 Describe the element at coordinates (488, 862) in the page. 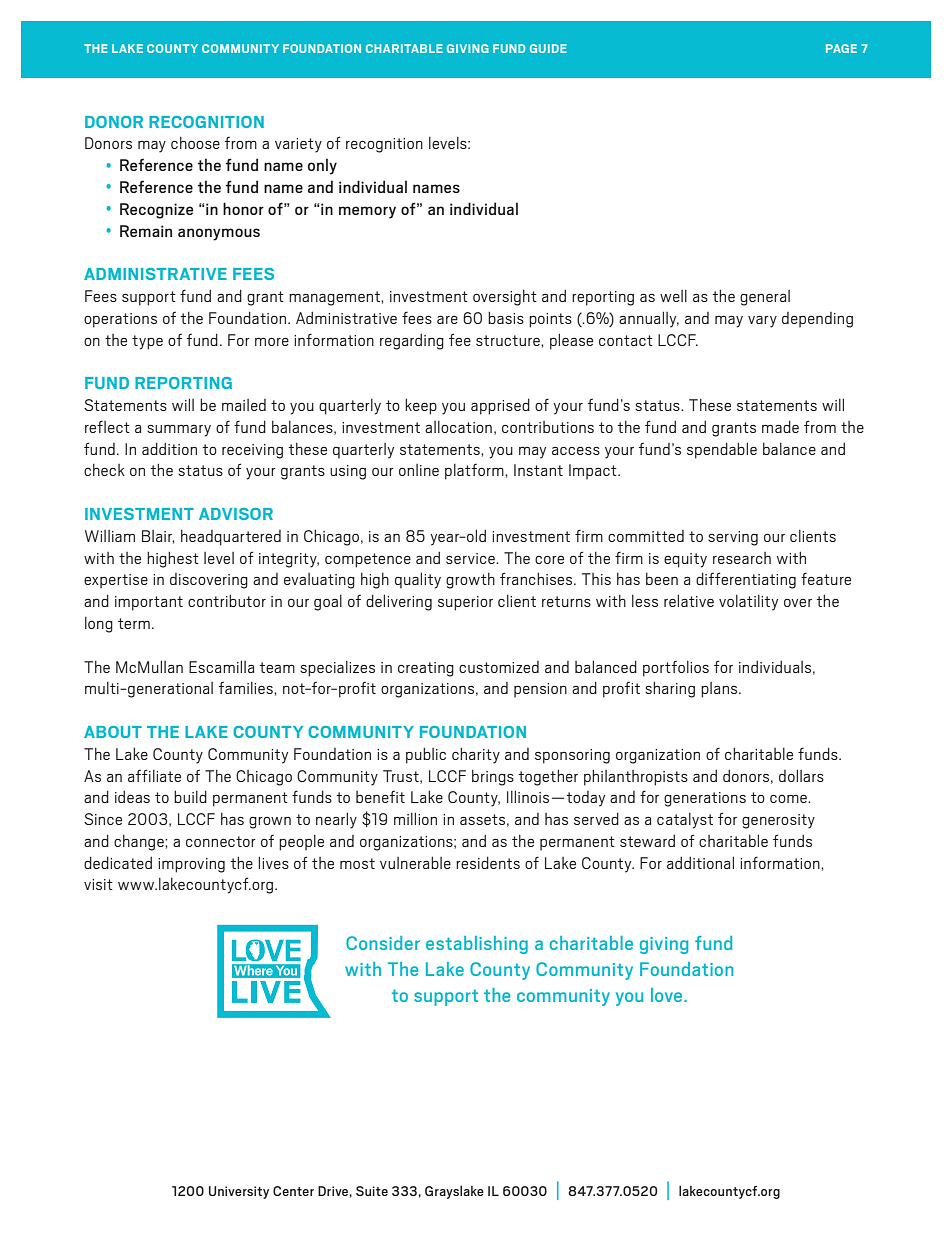

I see `residents` at that location.
